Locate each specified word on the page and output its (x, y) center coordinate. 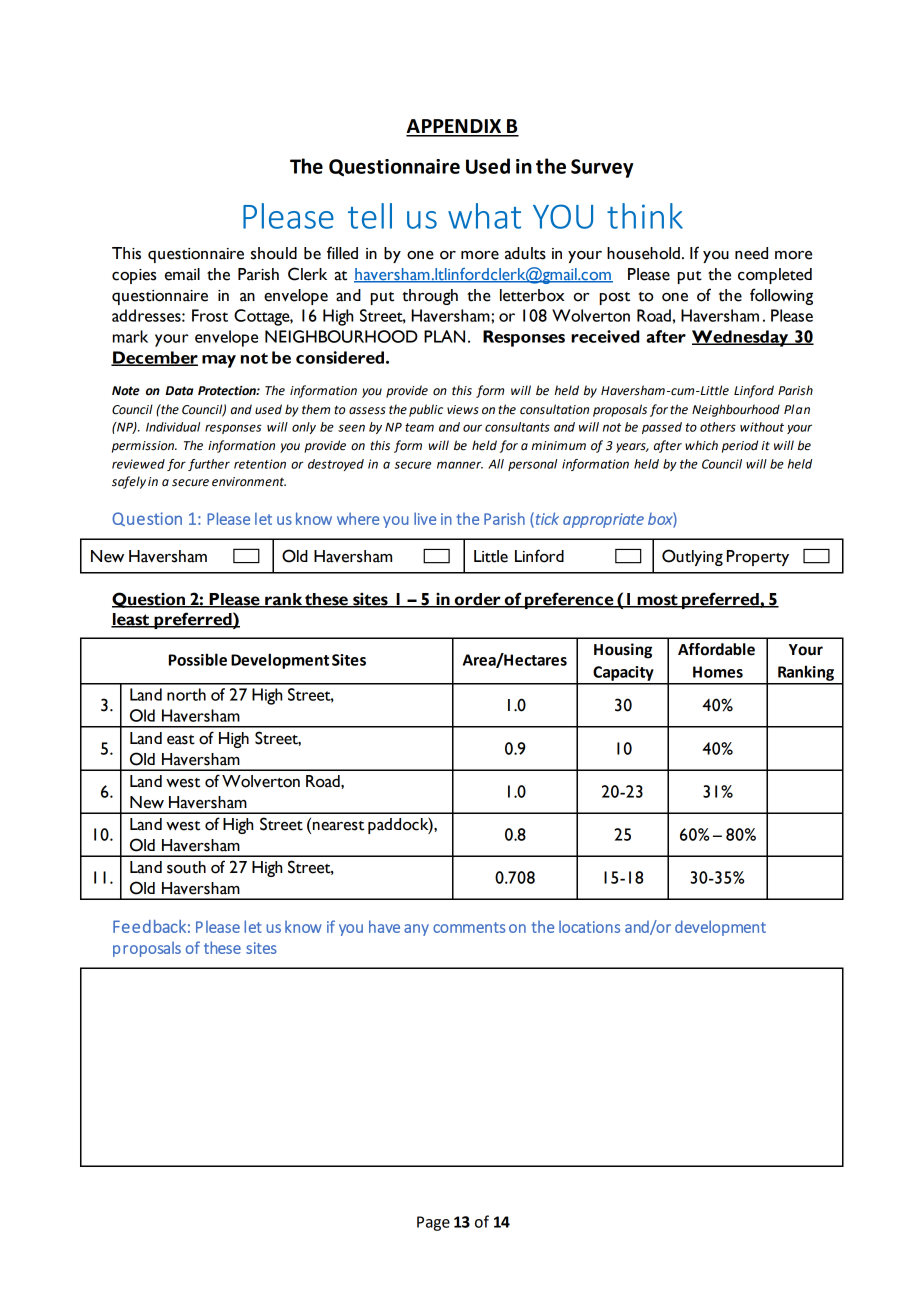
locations (589, 926)
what (484, 216)
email (182, 274)
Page (433, 1223)
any (416, 930)
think (645, 216)
